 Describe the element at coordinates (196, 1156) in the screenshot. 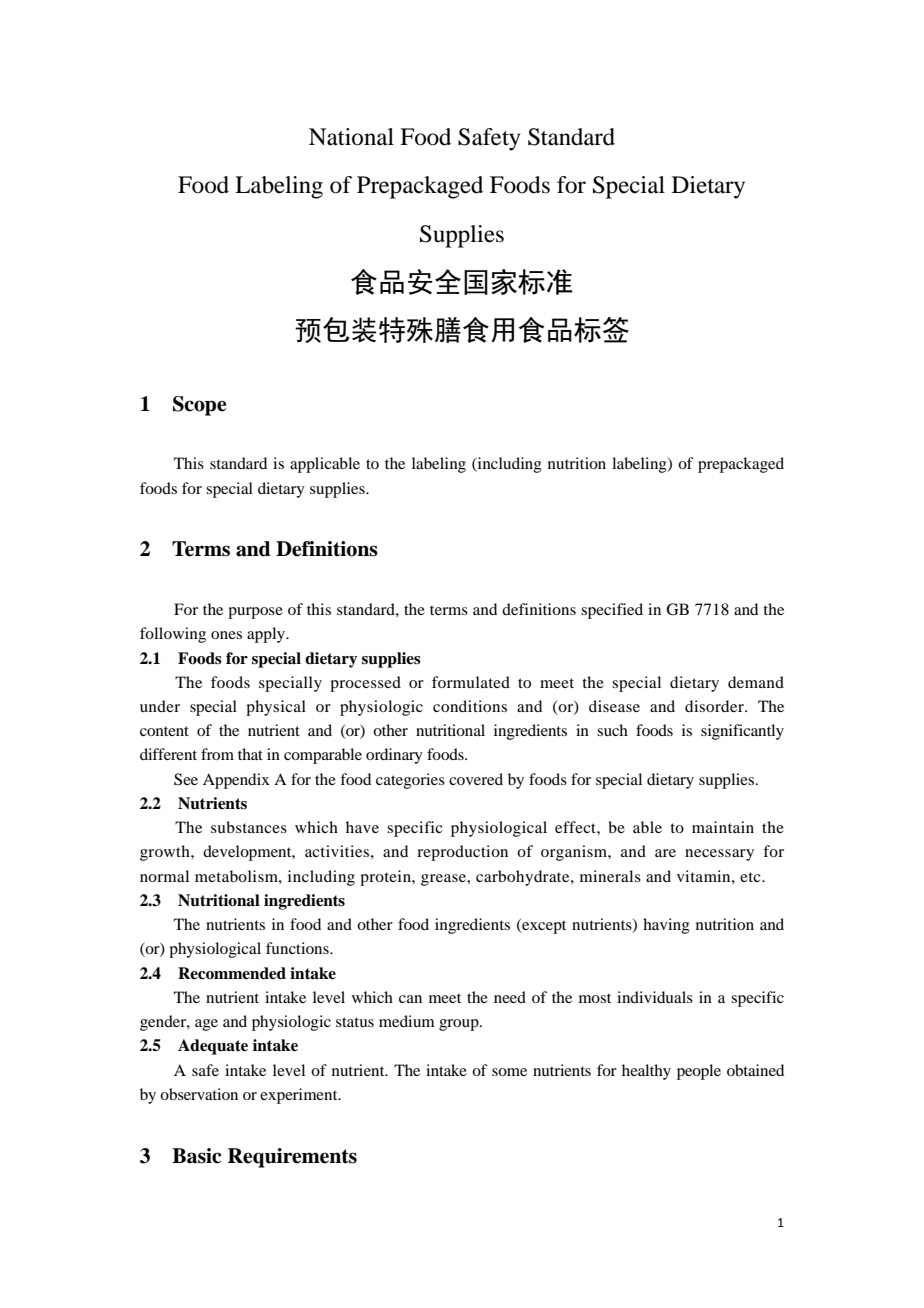

I see `Basic` at that location.
